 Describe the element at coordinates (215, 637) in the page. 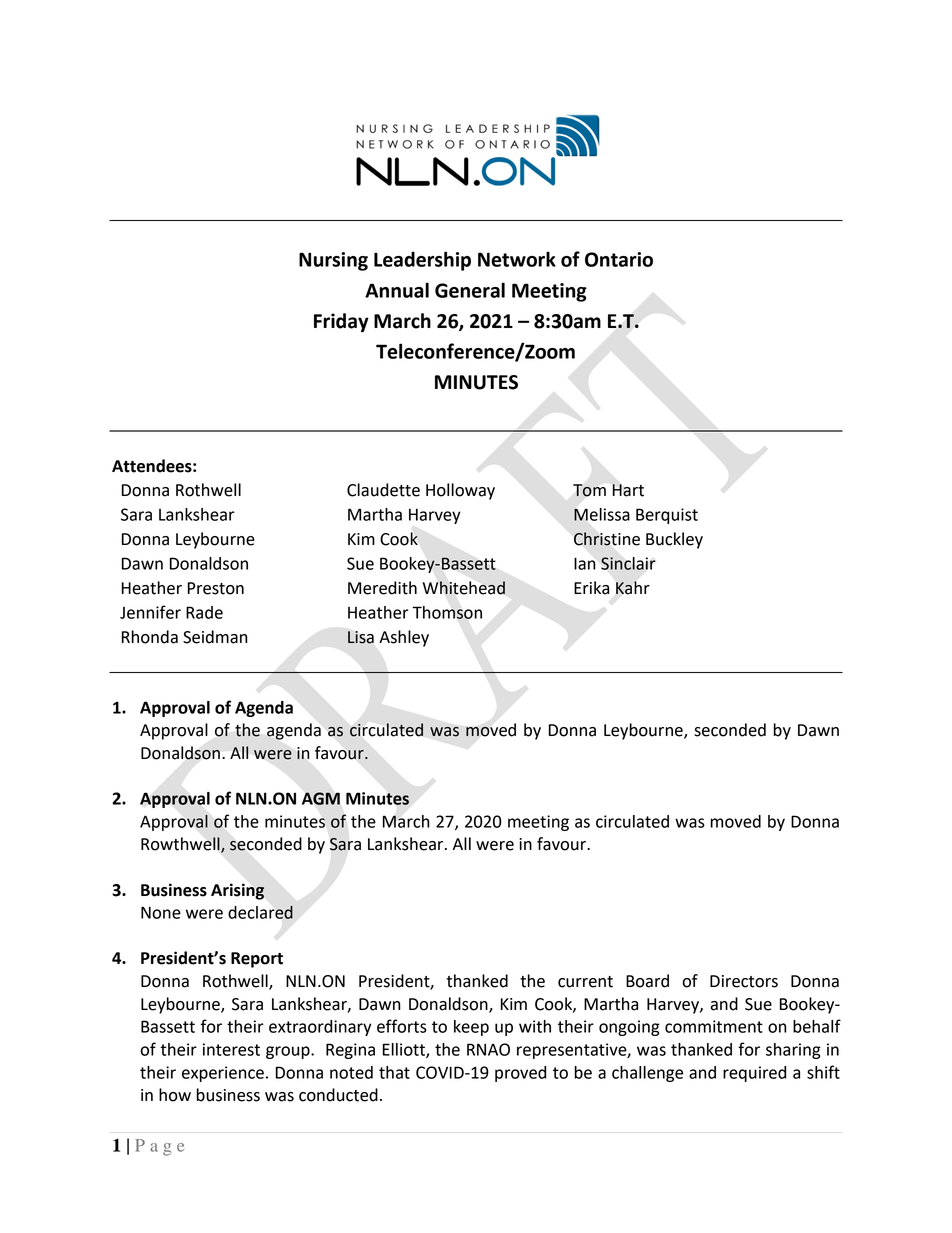

I see `Seidman` at that location.
